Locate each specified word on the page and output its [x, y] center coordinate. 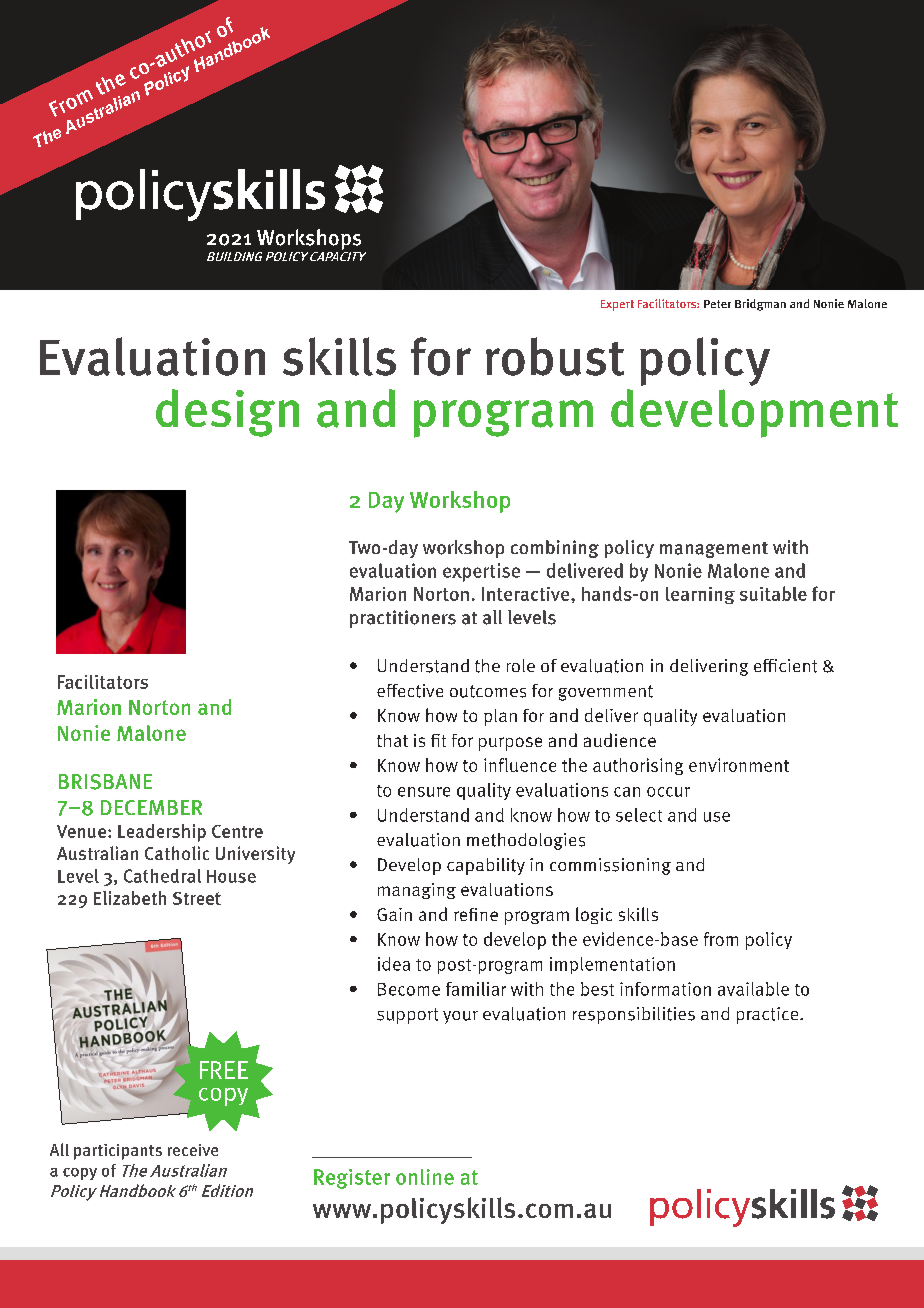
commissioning [610, 866]
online [425, 1177]
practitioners [403, 619]
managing [417, 891]
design [227, 413]
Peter [717, 304]
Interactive [527, 594]
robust [555, 356]
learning [700, 595]
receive [193, 1150]
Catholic [177, 853]
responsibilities [634, 1015]
